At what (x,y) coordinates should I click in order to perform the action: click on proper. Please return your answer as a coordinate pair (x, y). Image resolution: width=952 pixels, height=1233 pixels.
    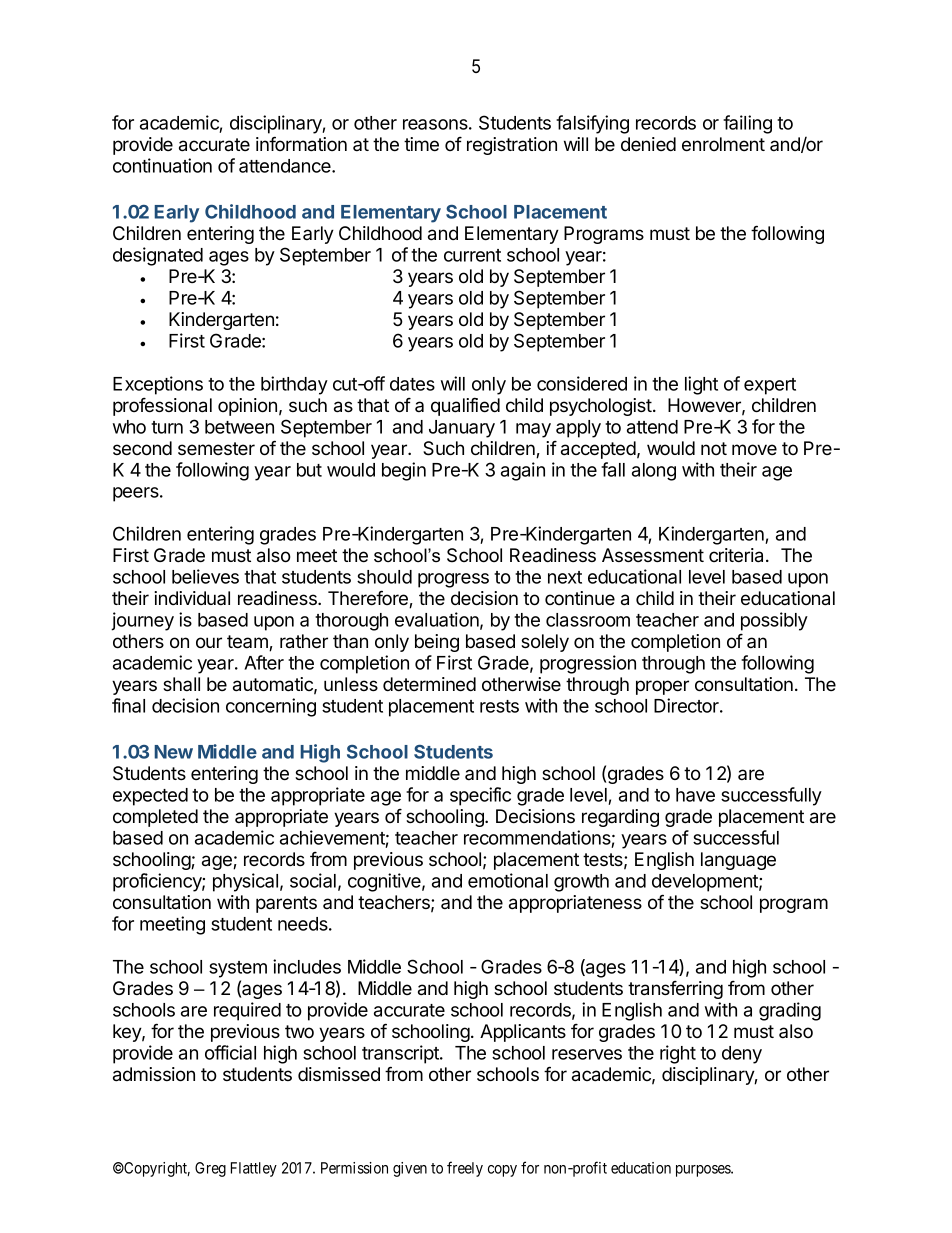
    Looking at the image, I should click on (662, 687).
